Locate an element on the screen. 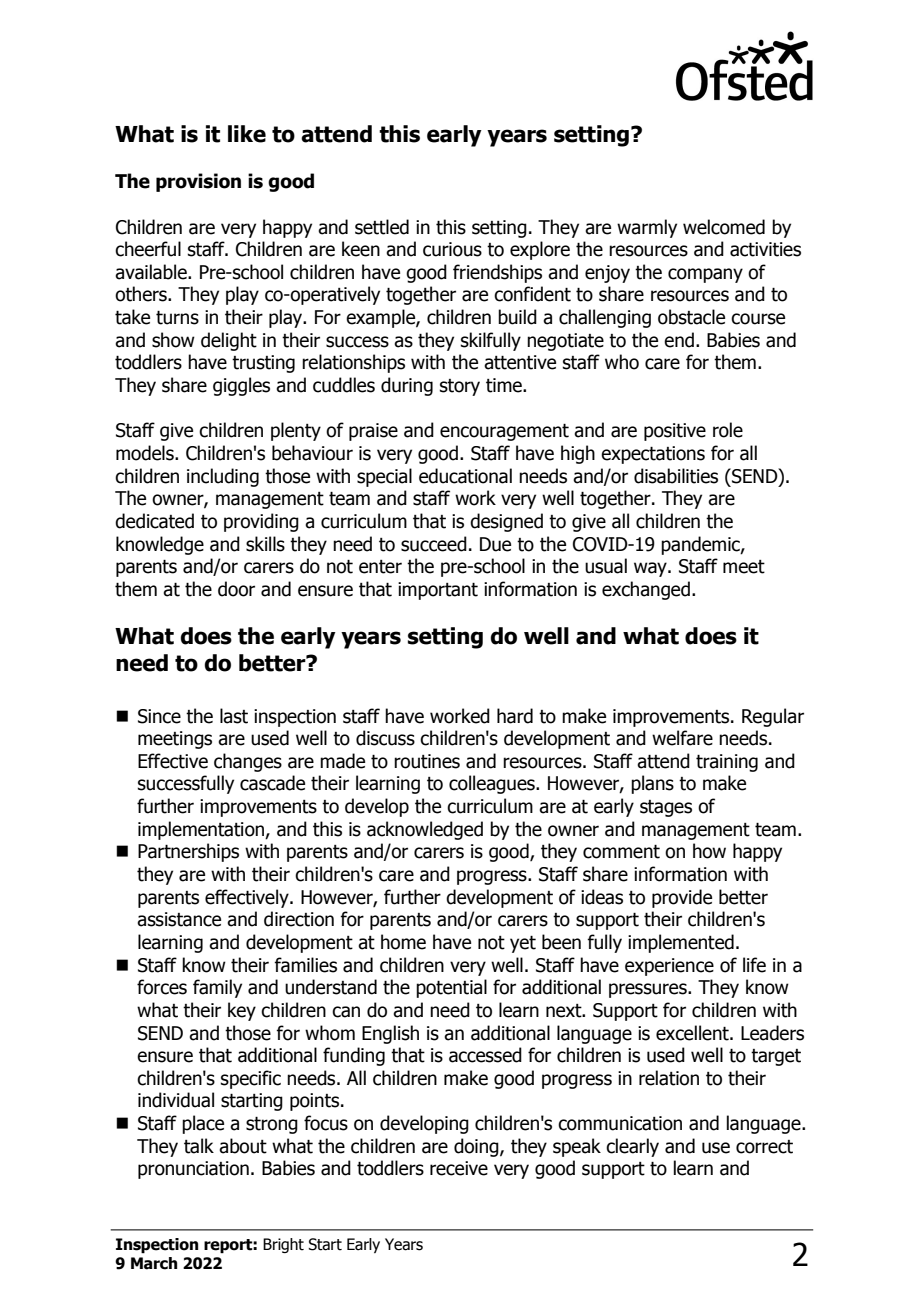 This screenshot has height=1310, width=924. Partnerships is located at coordinates (188, 852).
